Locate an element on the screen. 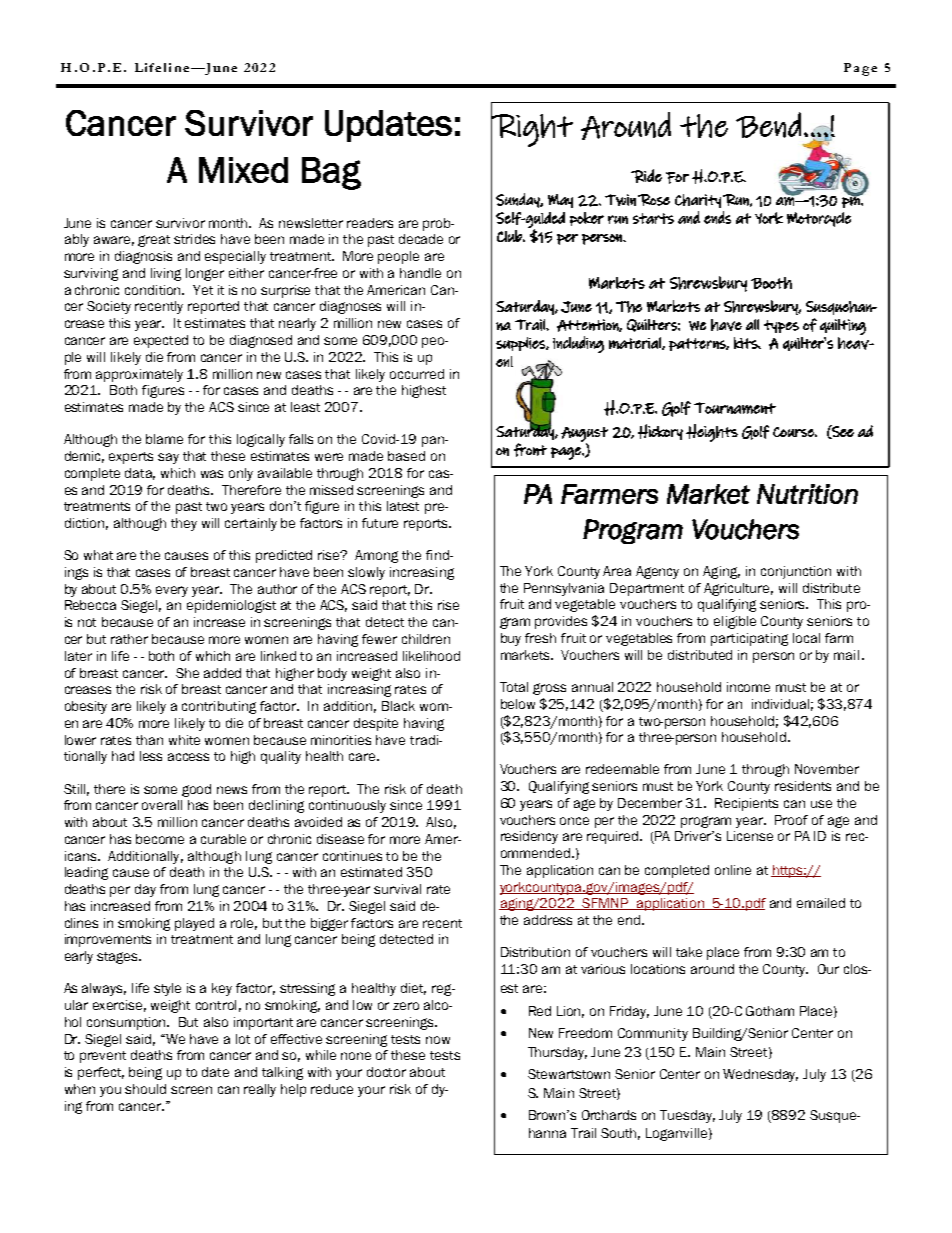 The image size is (952, 1233). children is located at coordinates (426, 639).
